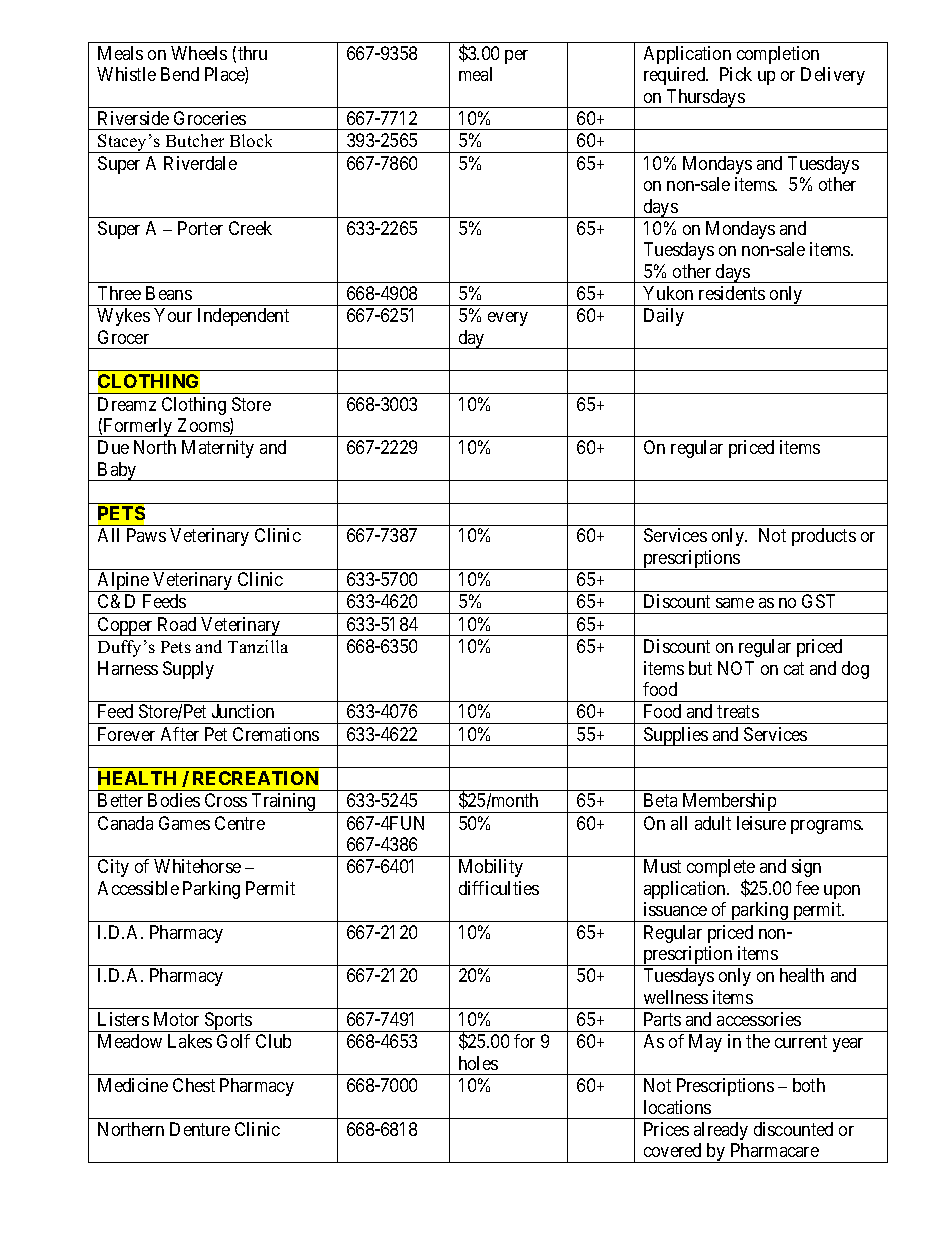 The image size is (952, 1233). What do you see at coordinates (775, 1150) in the image?
I see `Pharmacare` at bounding box center [775, 1150].
